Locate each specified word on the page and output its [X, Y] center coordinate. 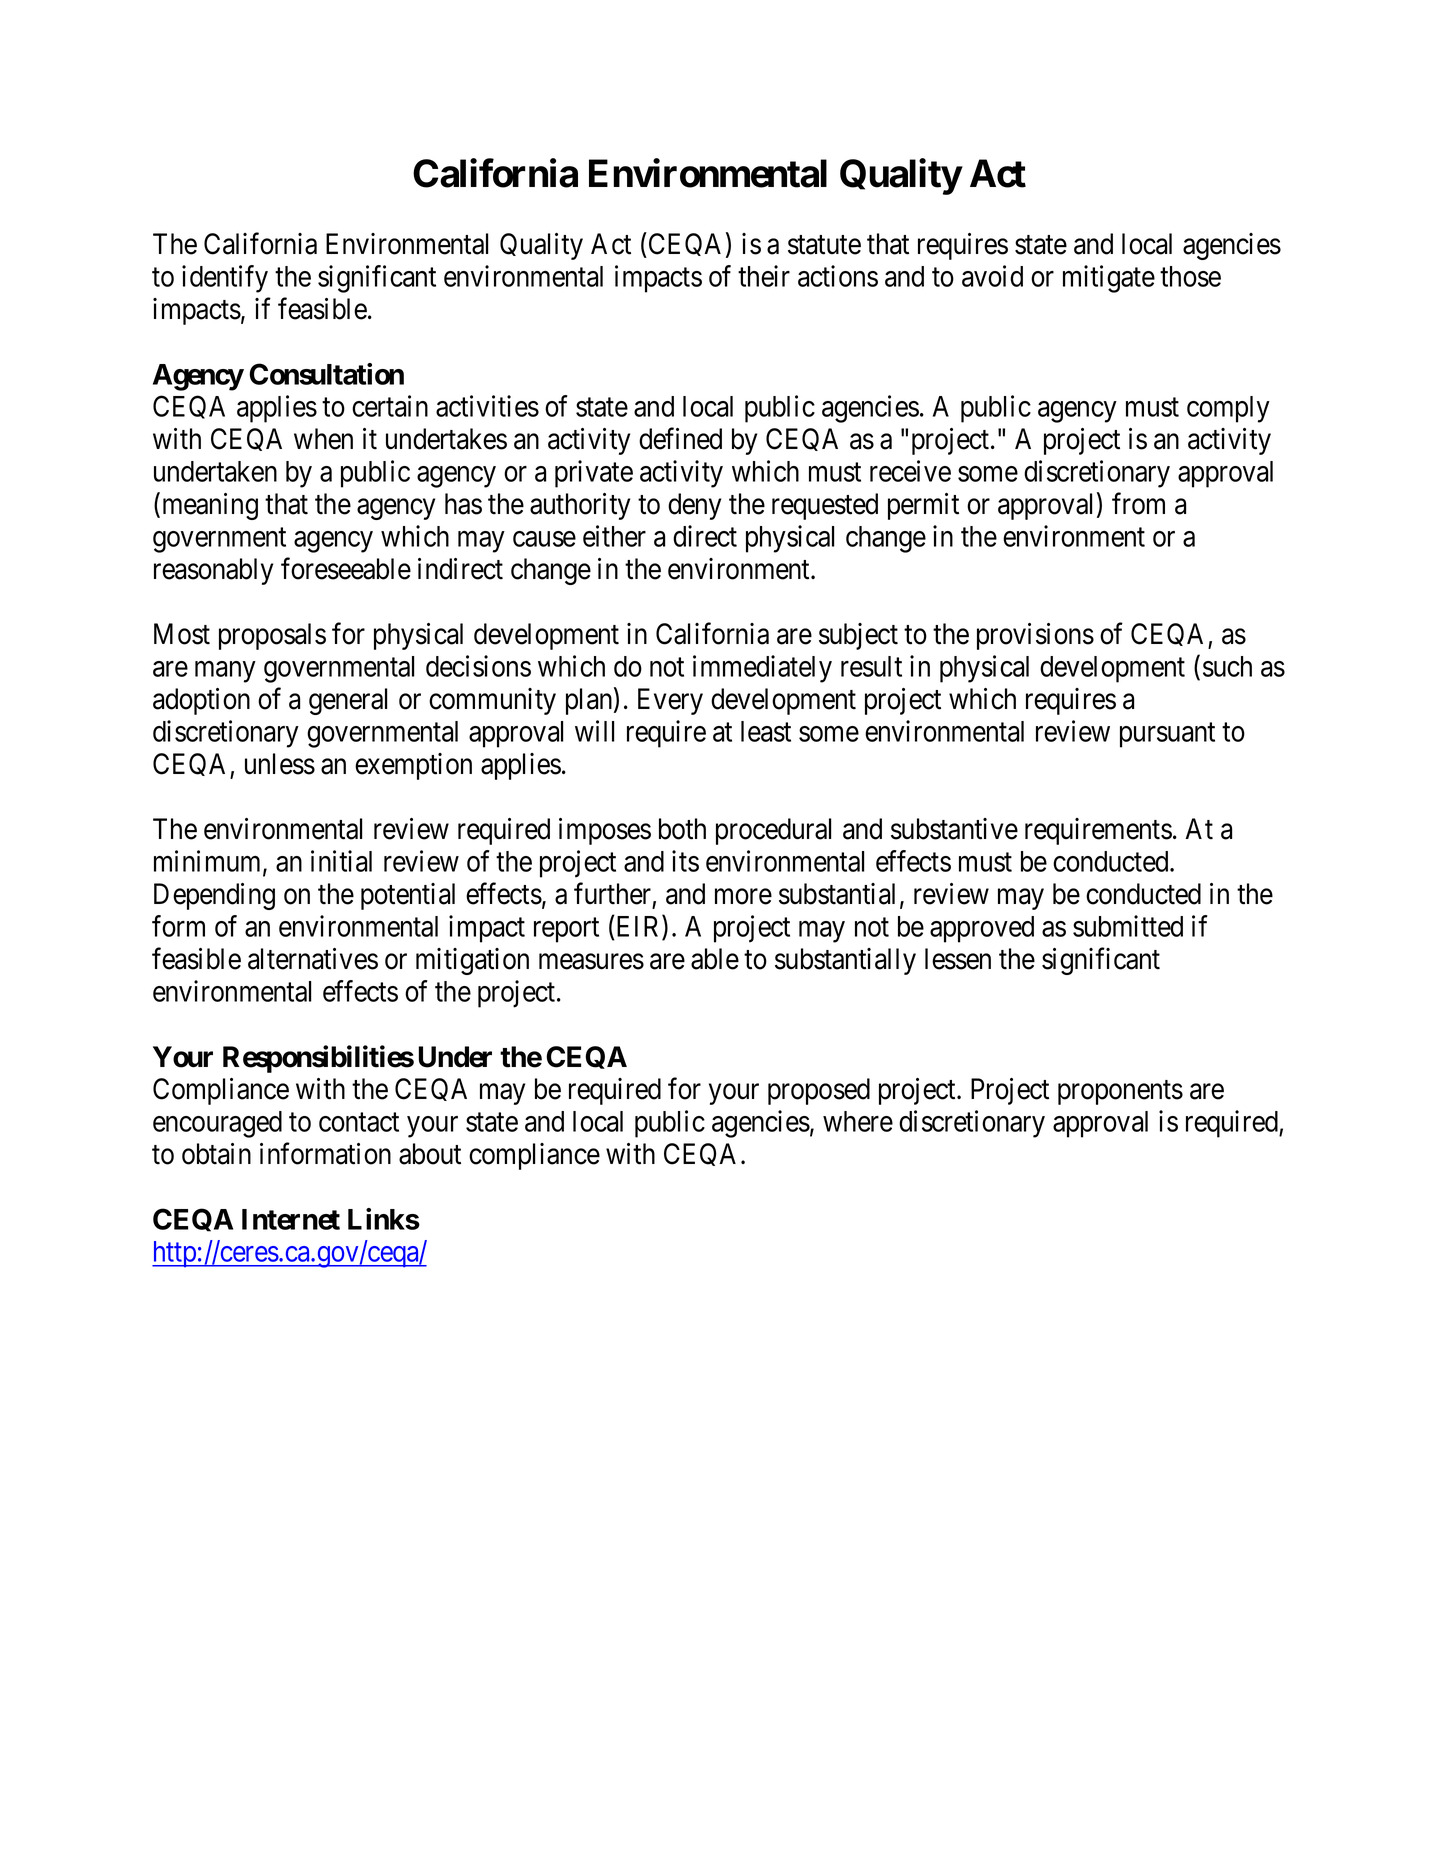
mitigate [1109, 279]
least [766, 731]
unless [280, 764]
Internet [291, 1219]
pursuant [1167, 735]
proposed [819, 1091]
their [764, 276]
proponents [1120, 1092]
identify [225, 279]
